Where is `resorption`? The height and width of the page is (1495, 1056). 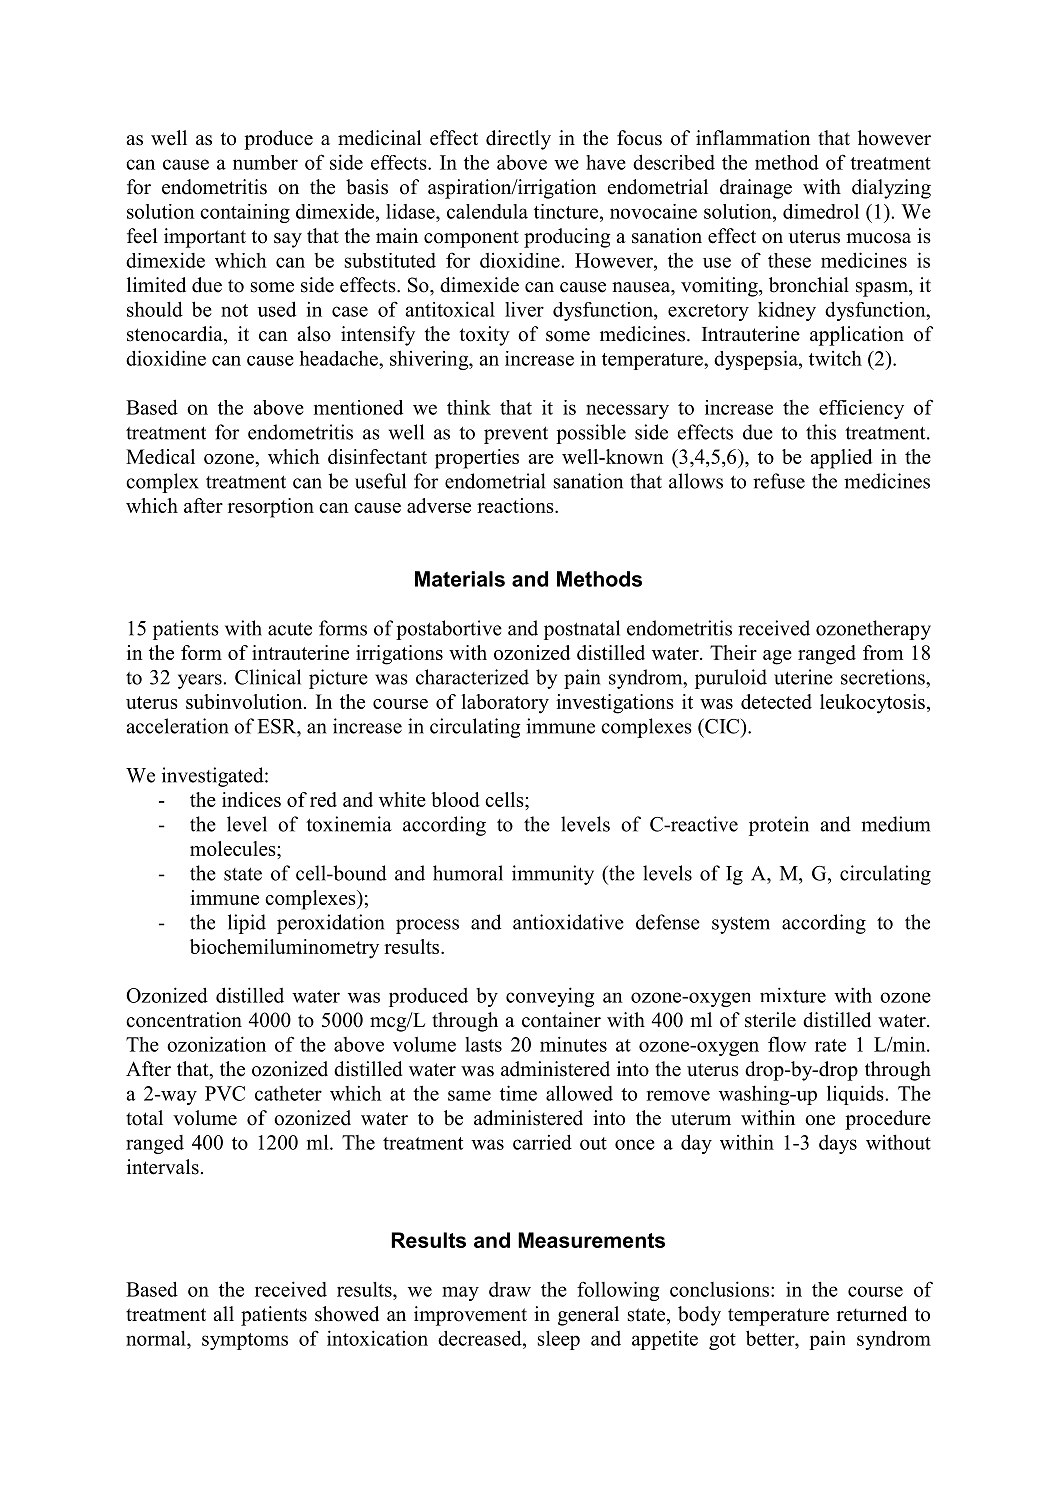 resorption is located at coordinates (271, 508).
